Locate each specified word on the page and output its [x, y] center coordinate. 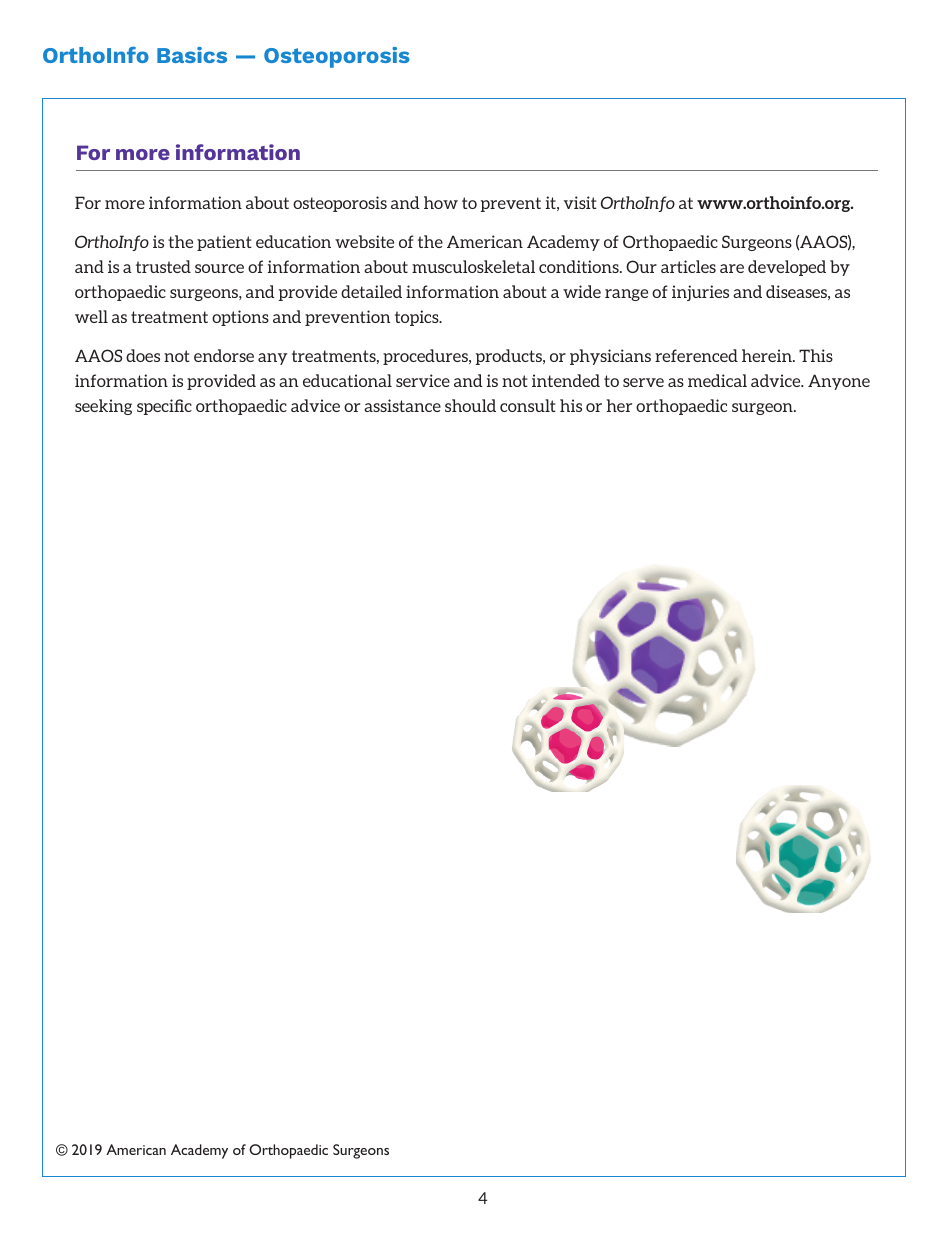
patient [224, 243]
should [470, 405]
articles [688, 266]
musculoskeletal [473, 266]
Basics [192, 55]
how [441, 202]
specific [164, 407]
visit [580, 202]
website [364, 241]
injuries [700, 293]
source [219, 268]
